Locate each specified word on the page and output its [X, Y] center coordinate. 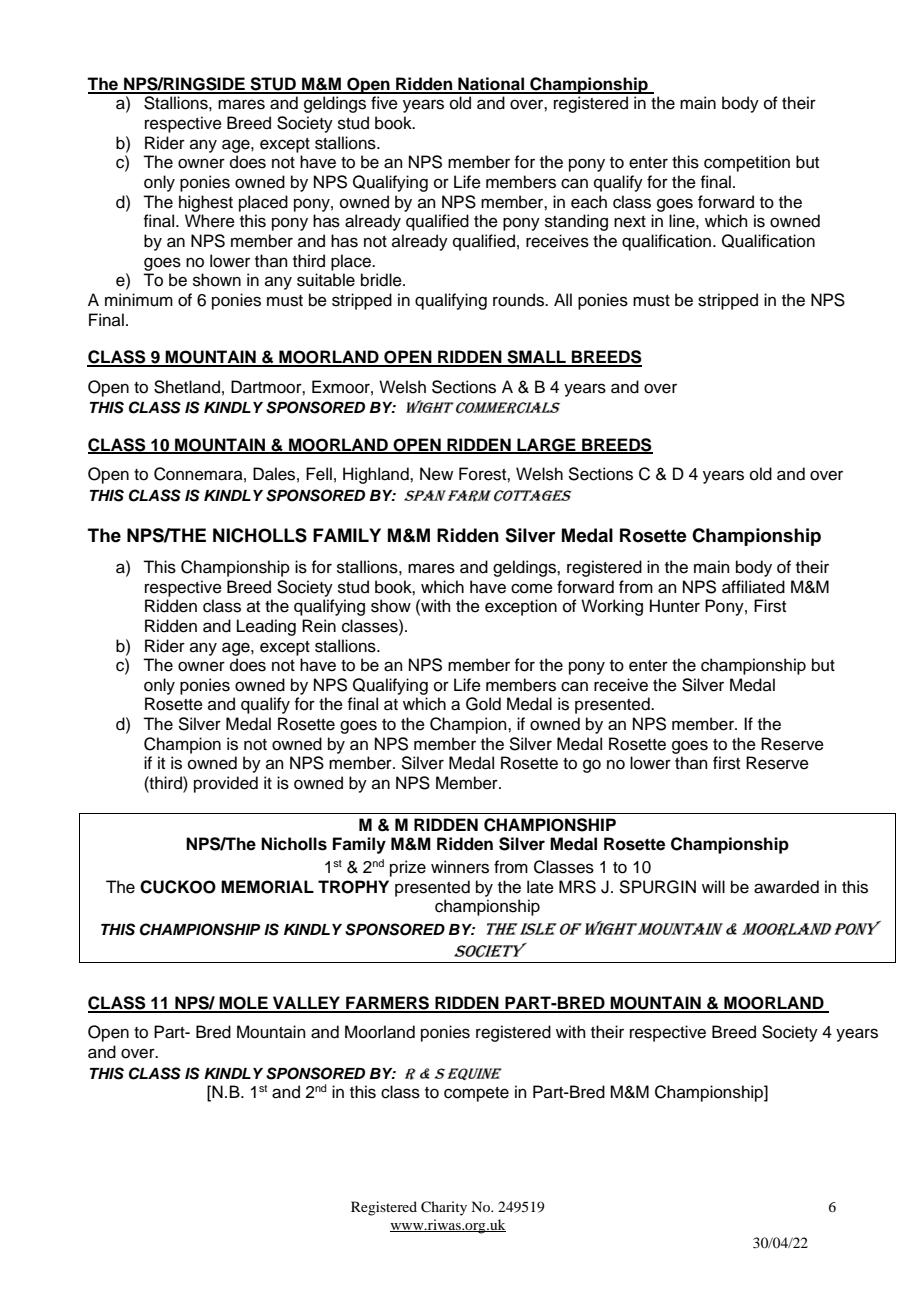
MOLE [244, 1004]
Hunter [675, 606]
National [491, 85]
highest [206, 203]
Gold [483, 704]
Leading [266, 627]
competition [747, 163]
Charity [444, 1208]
